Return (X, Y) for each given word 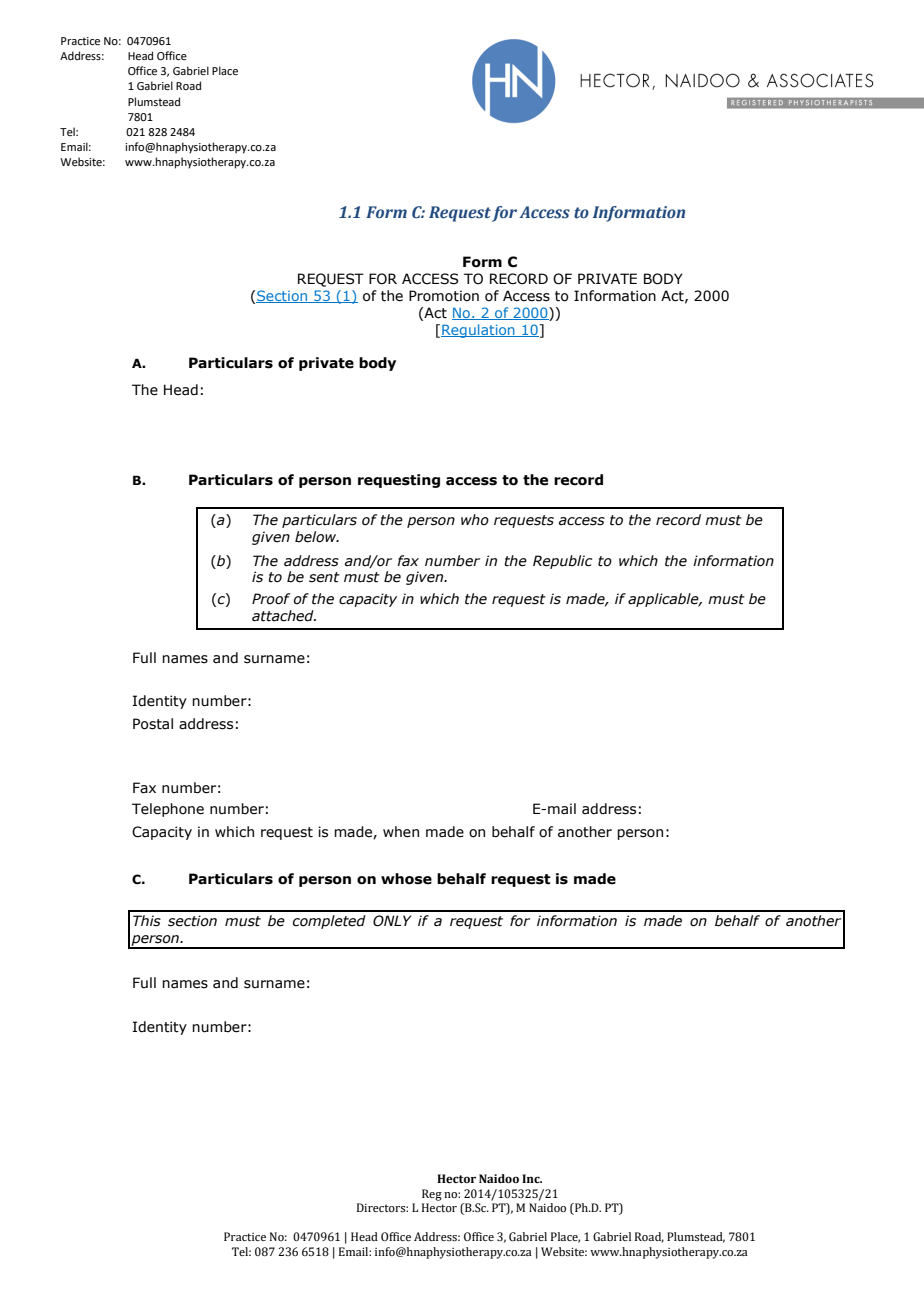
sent (324, 577)
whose (406, 879)
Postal (153, 724)
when (401, 832)
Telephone (168, 810)
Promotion (444, 296)
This (147, 921)
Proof (271, 599)
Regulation (479, 331)
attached (284, 616)
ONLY (392, 921)
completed (329, 922)
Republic (562, 562)
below (317, 537)
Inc (532, 1178)
